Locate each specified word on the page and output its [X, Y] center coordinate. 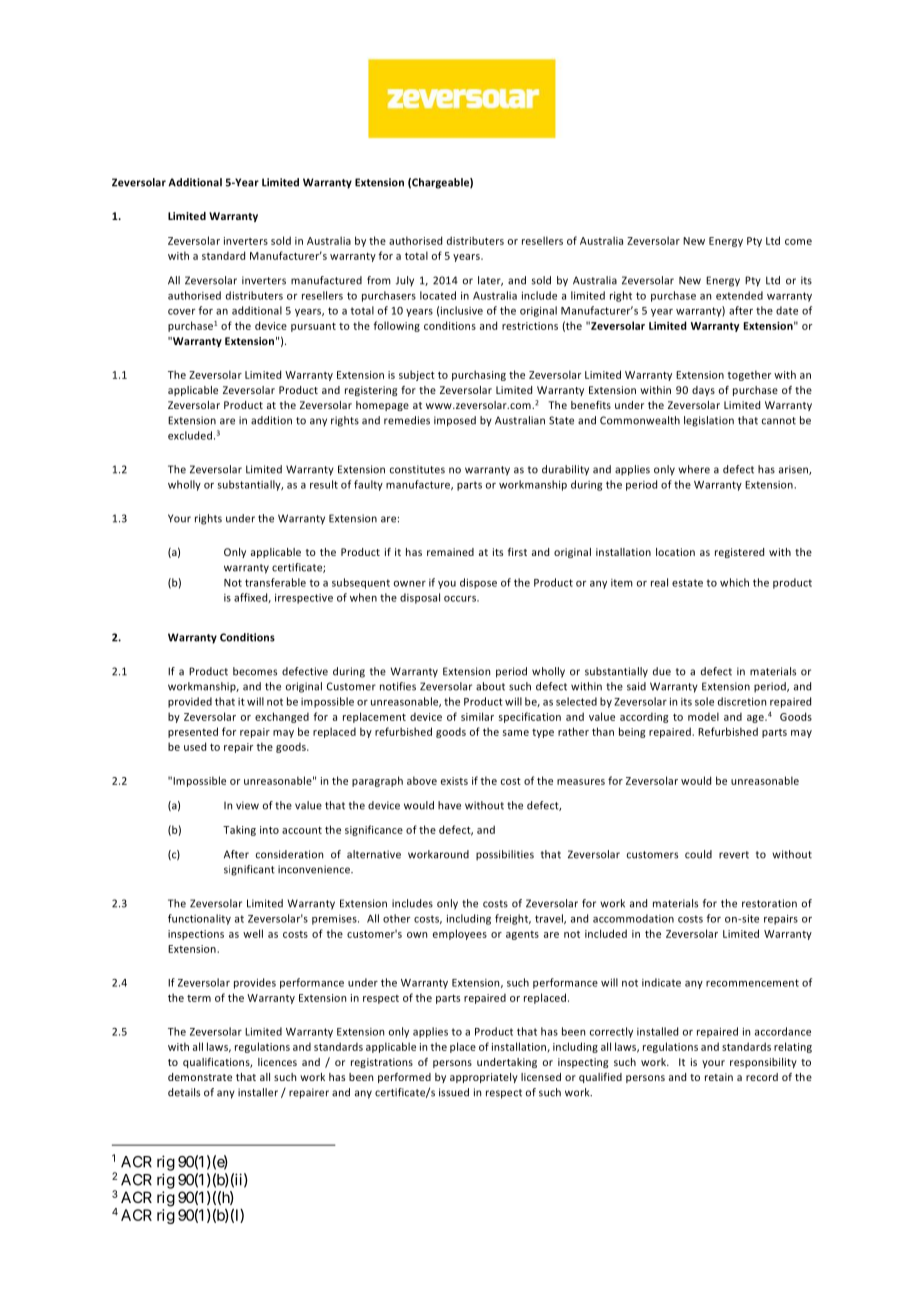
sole [704, 701]
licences [277, 1062]
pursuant [313, 327]
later [490, 281]
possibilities [505, 855]
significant [249, 870]
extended [739, 295]
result [324, 484]
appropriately [484, 1078]
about [490, 686]
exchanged [282, 717]
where [694, 469]
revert [734, 855]
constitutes [417, 469]
